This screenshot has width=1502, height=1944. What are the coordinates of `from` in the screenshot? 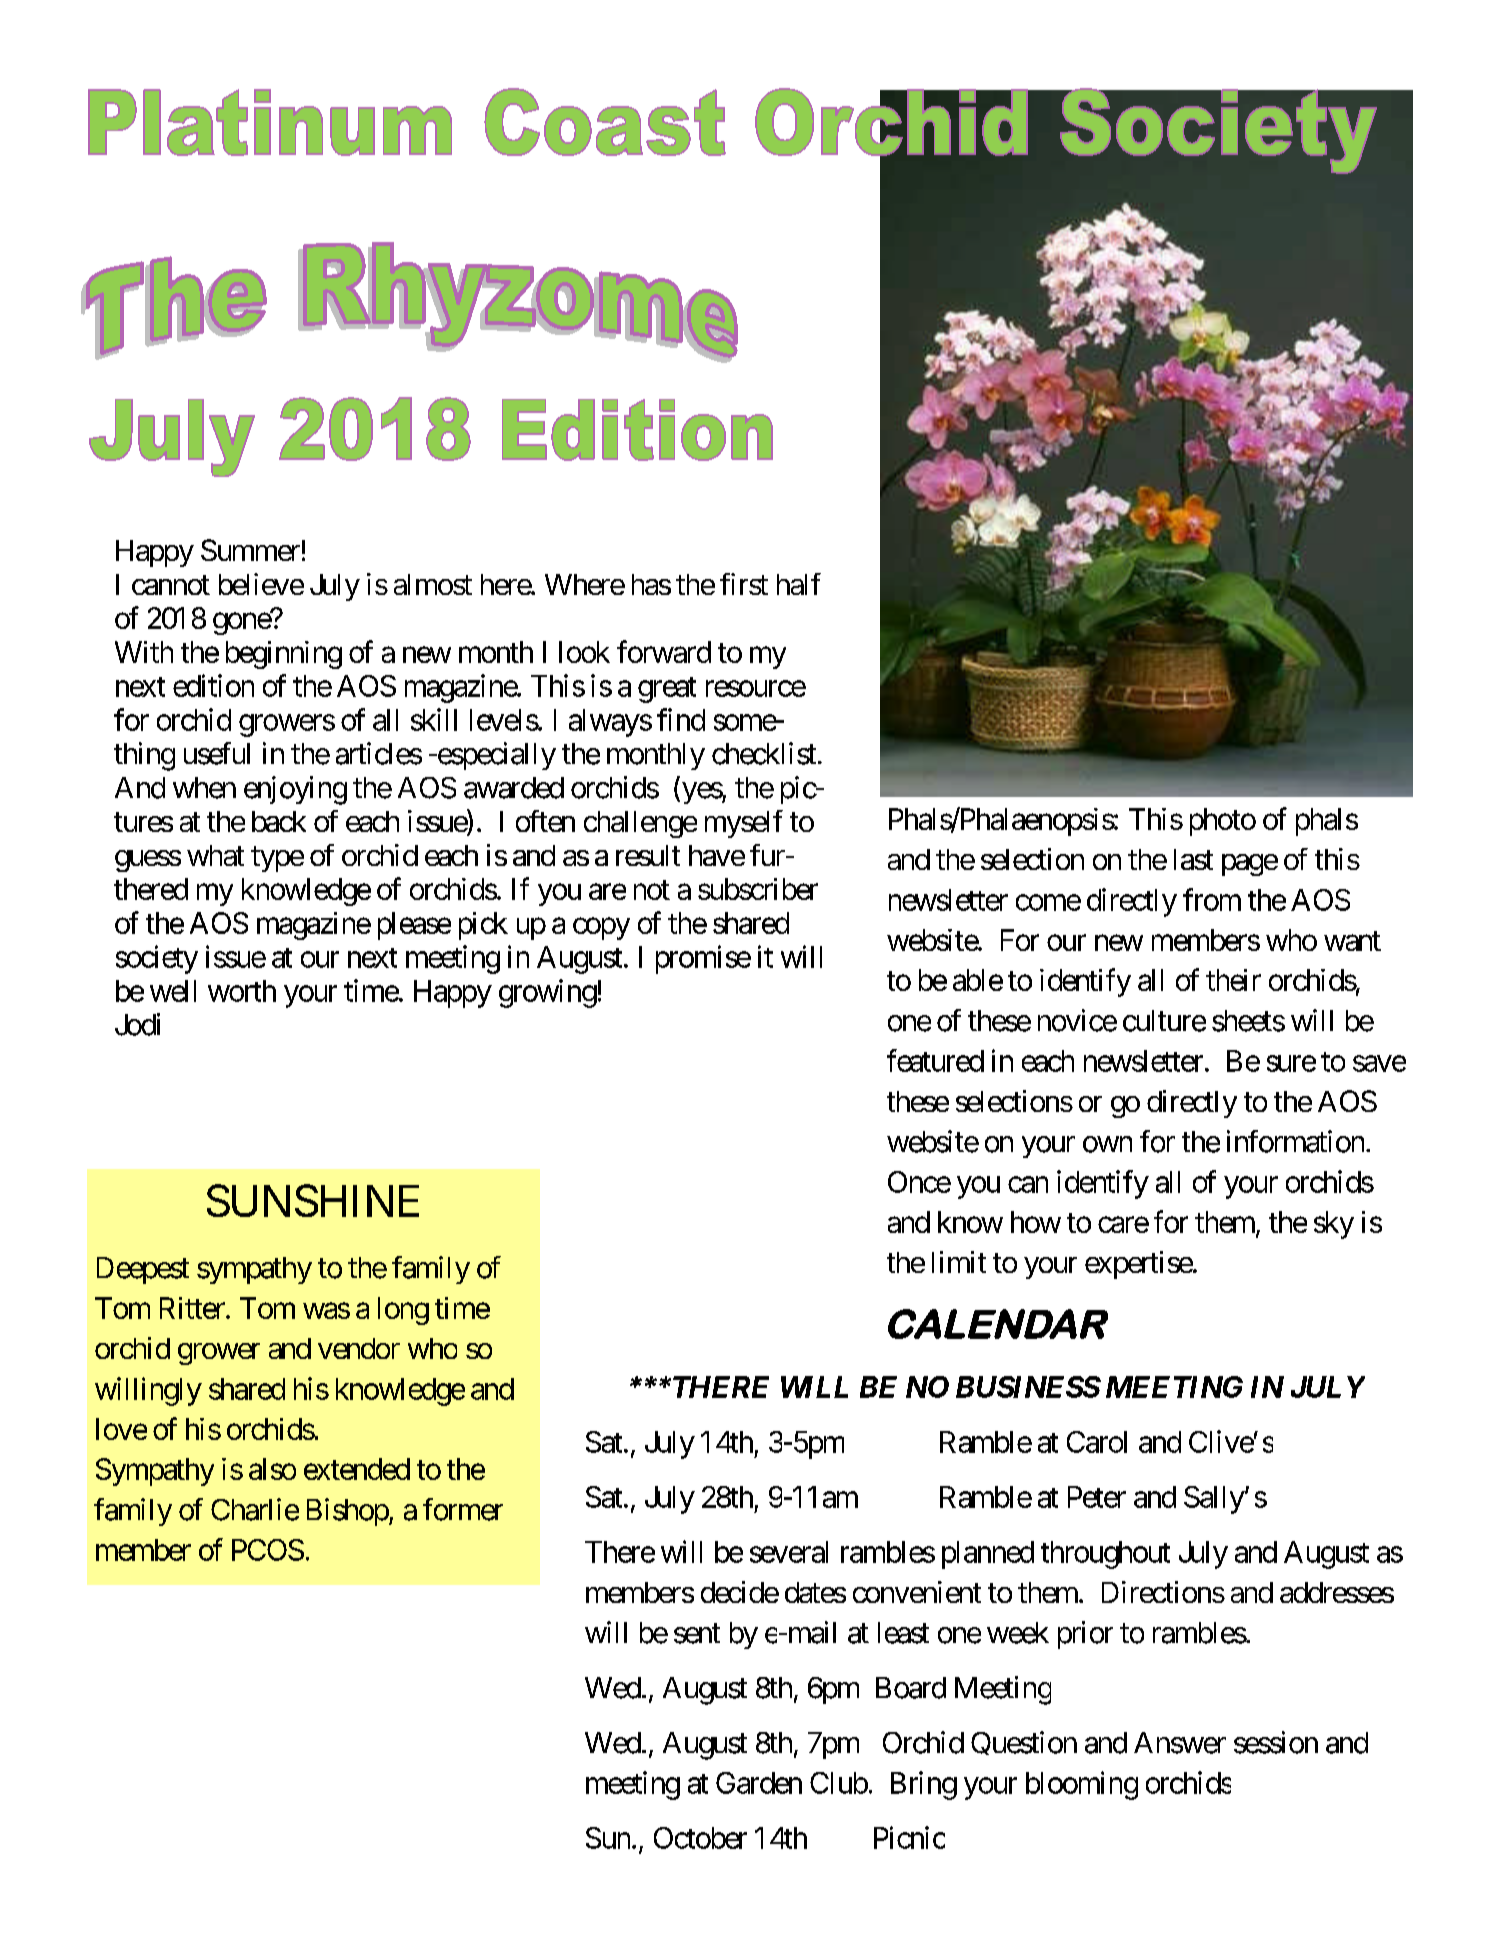 It's located at (1212, 899).
